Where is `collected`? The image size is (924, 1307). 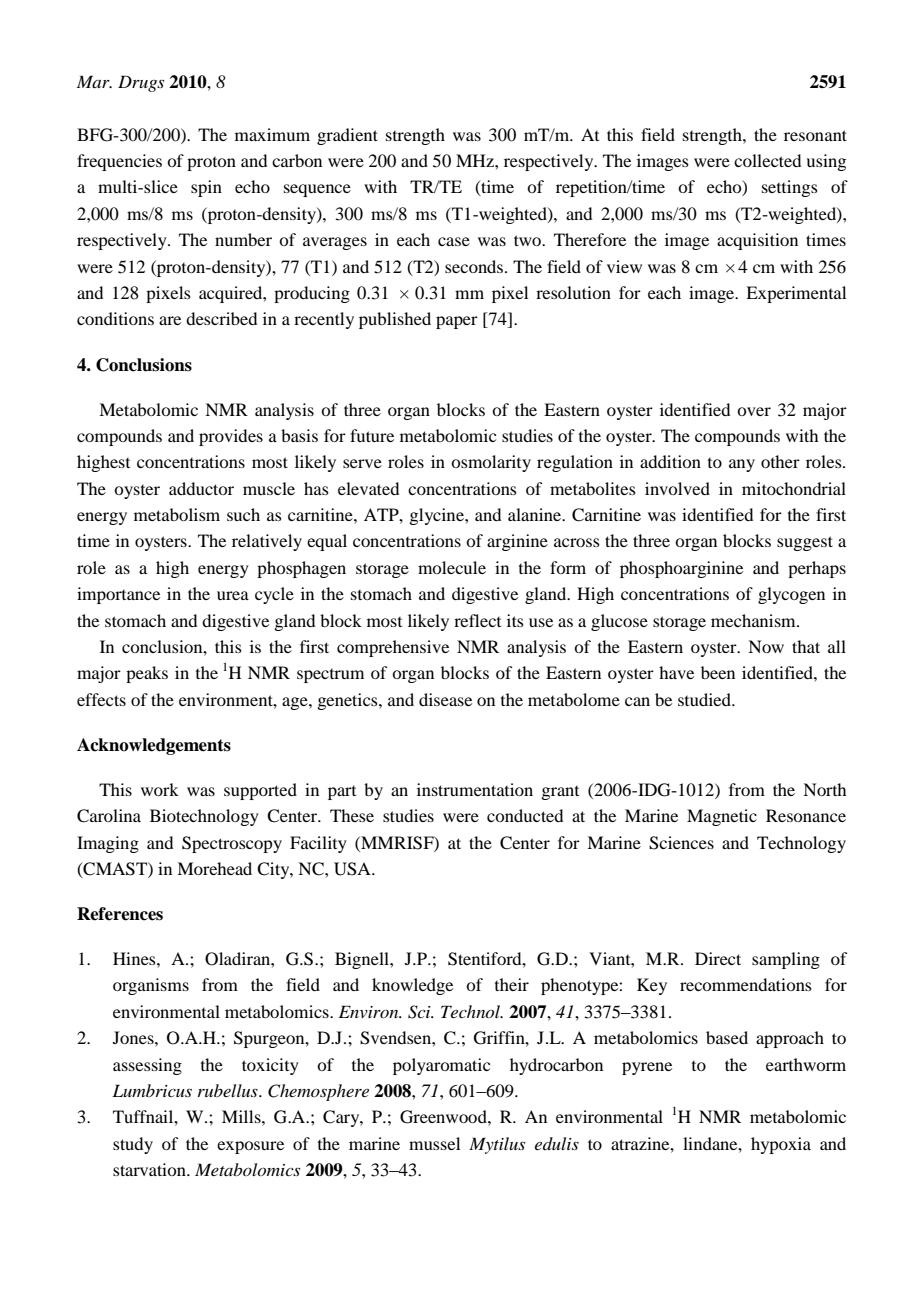
collected is located at coordinates (767, 160).
